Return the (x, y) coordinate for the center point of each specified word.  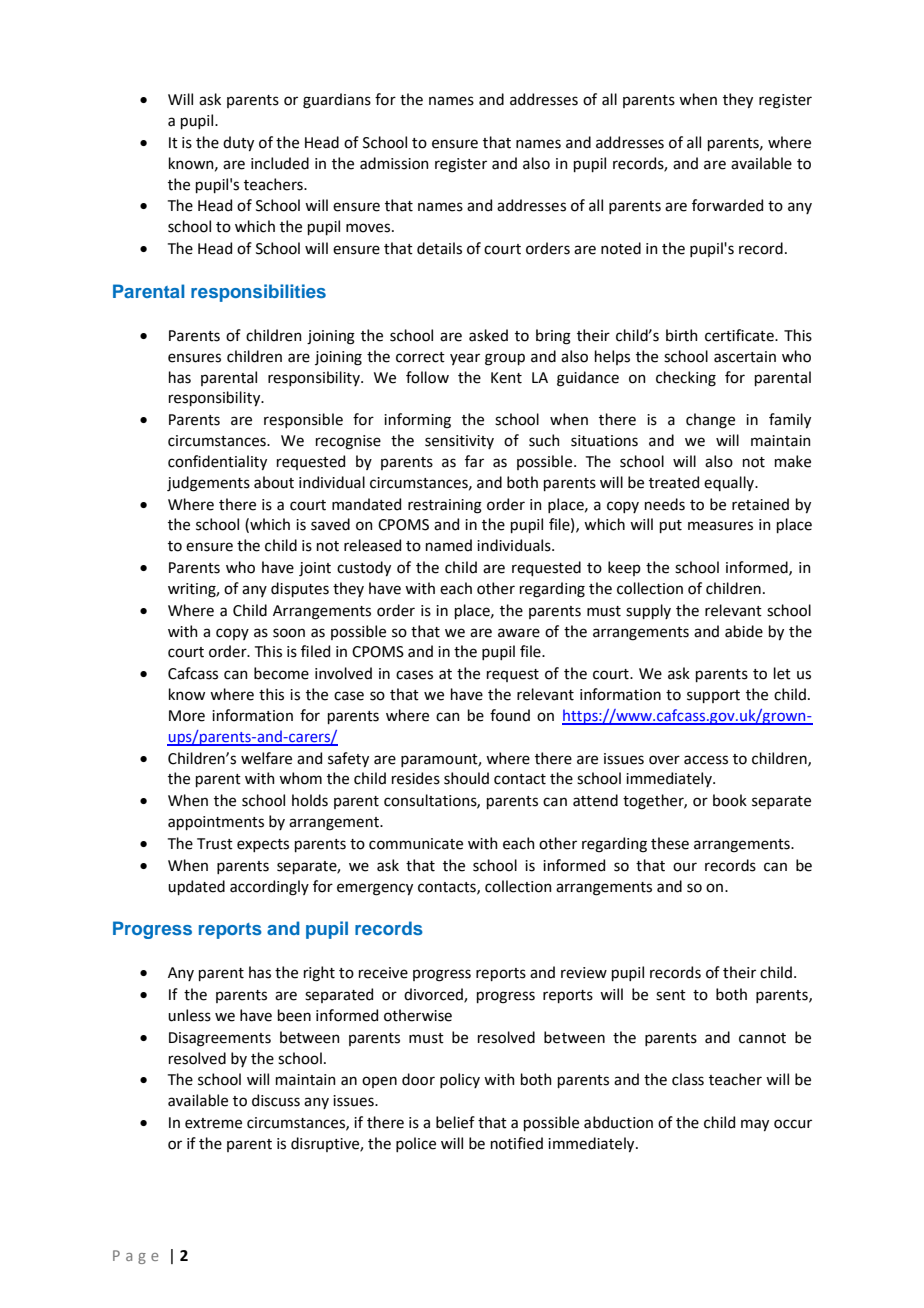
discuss (276, 1100)
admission (394, 163)
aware (519, 633)
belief (455, 1122)
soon (289, 633)
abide (744, 631)
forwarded (727, 205)
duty (238, 143)
